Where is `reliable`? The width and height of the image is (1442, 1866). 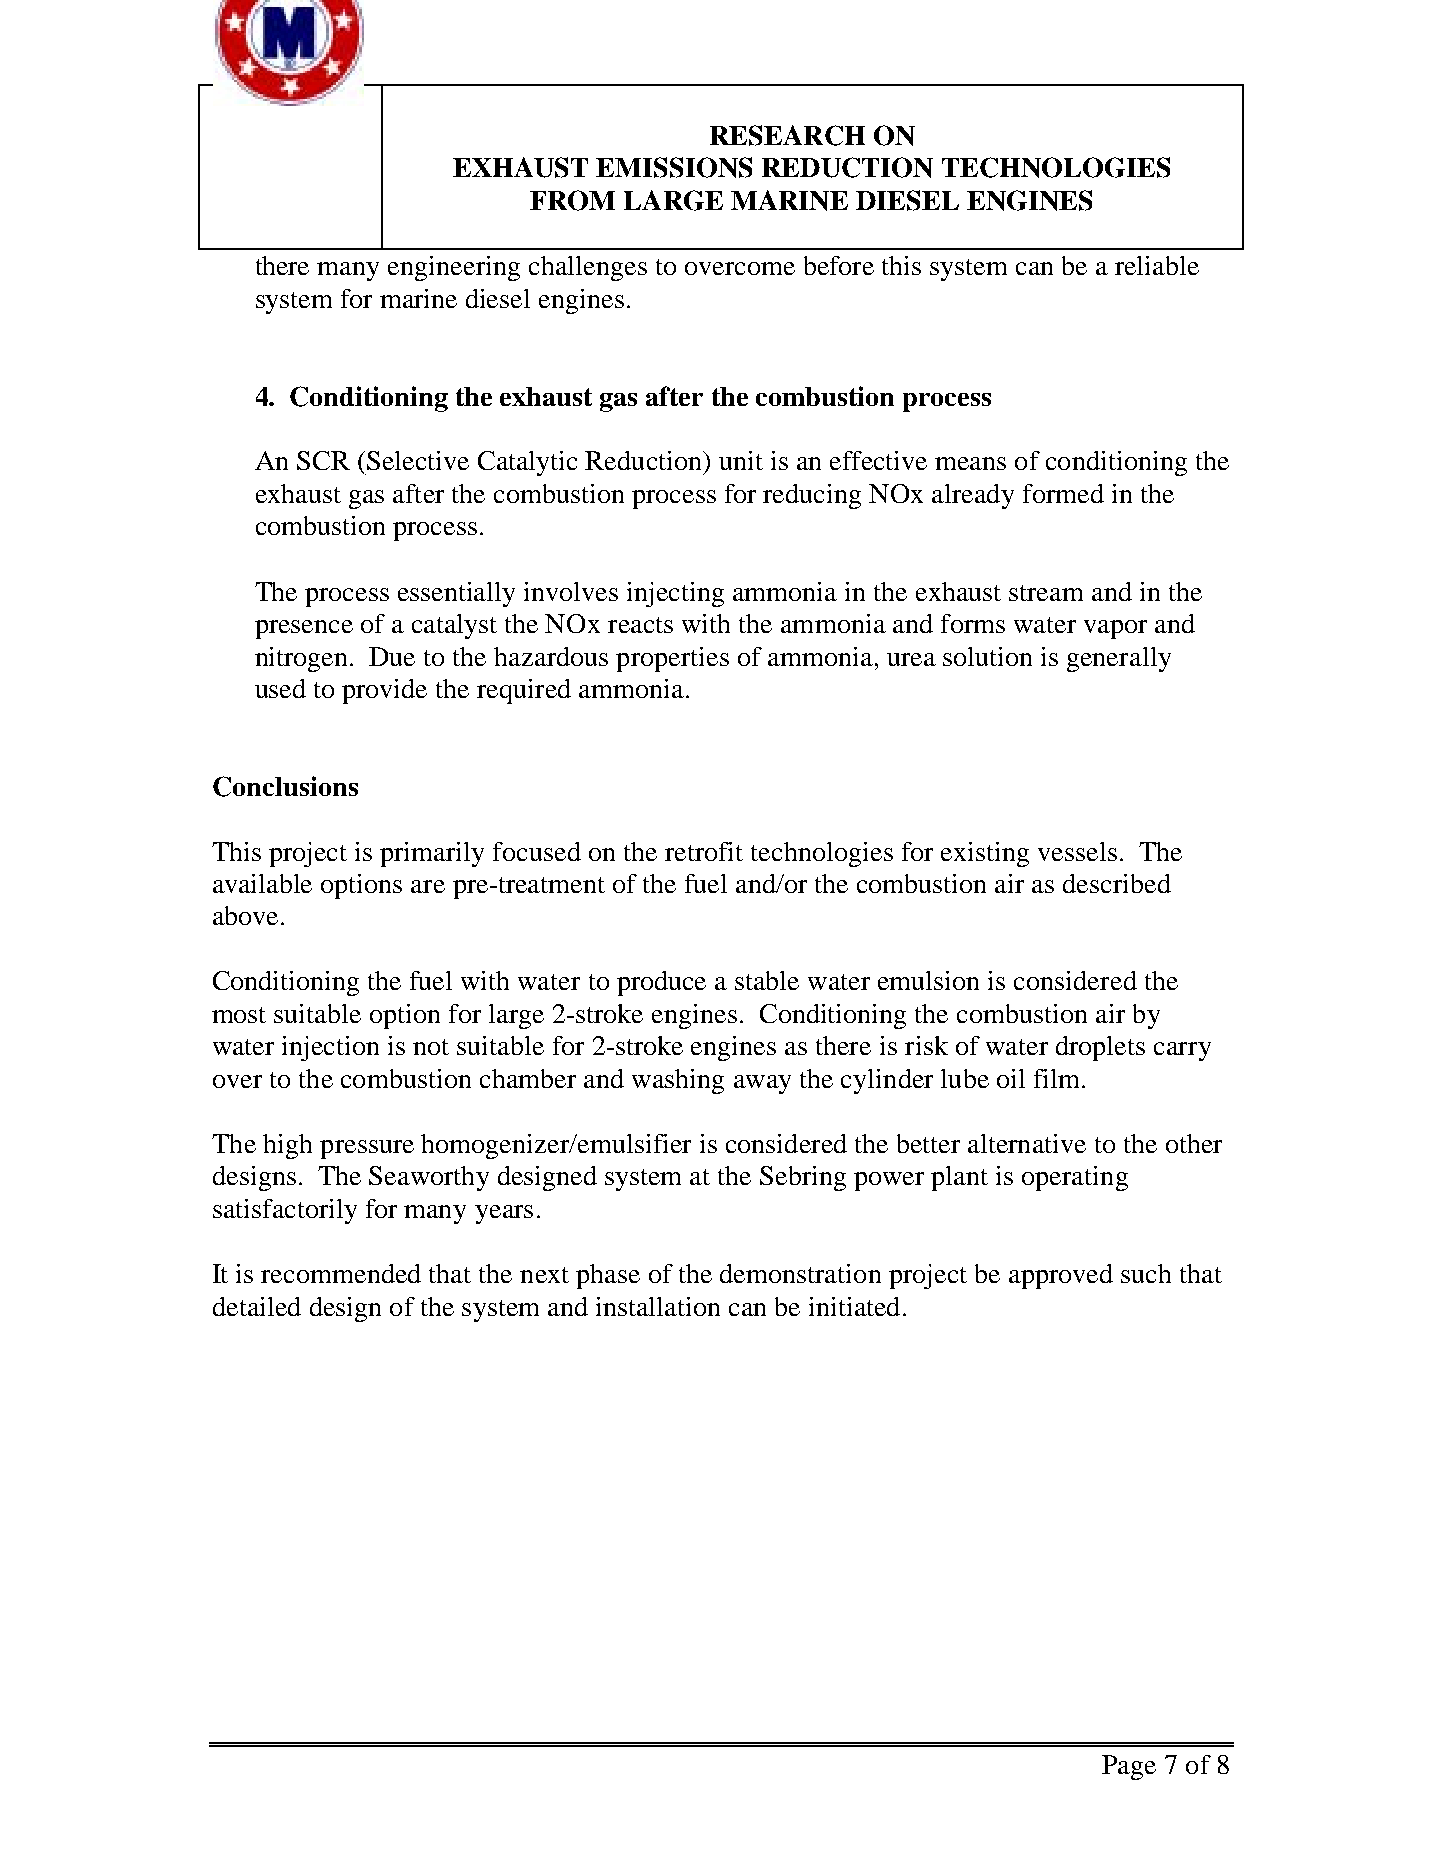
reliable is located at coordinates (1157, 265).
